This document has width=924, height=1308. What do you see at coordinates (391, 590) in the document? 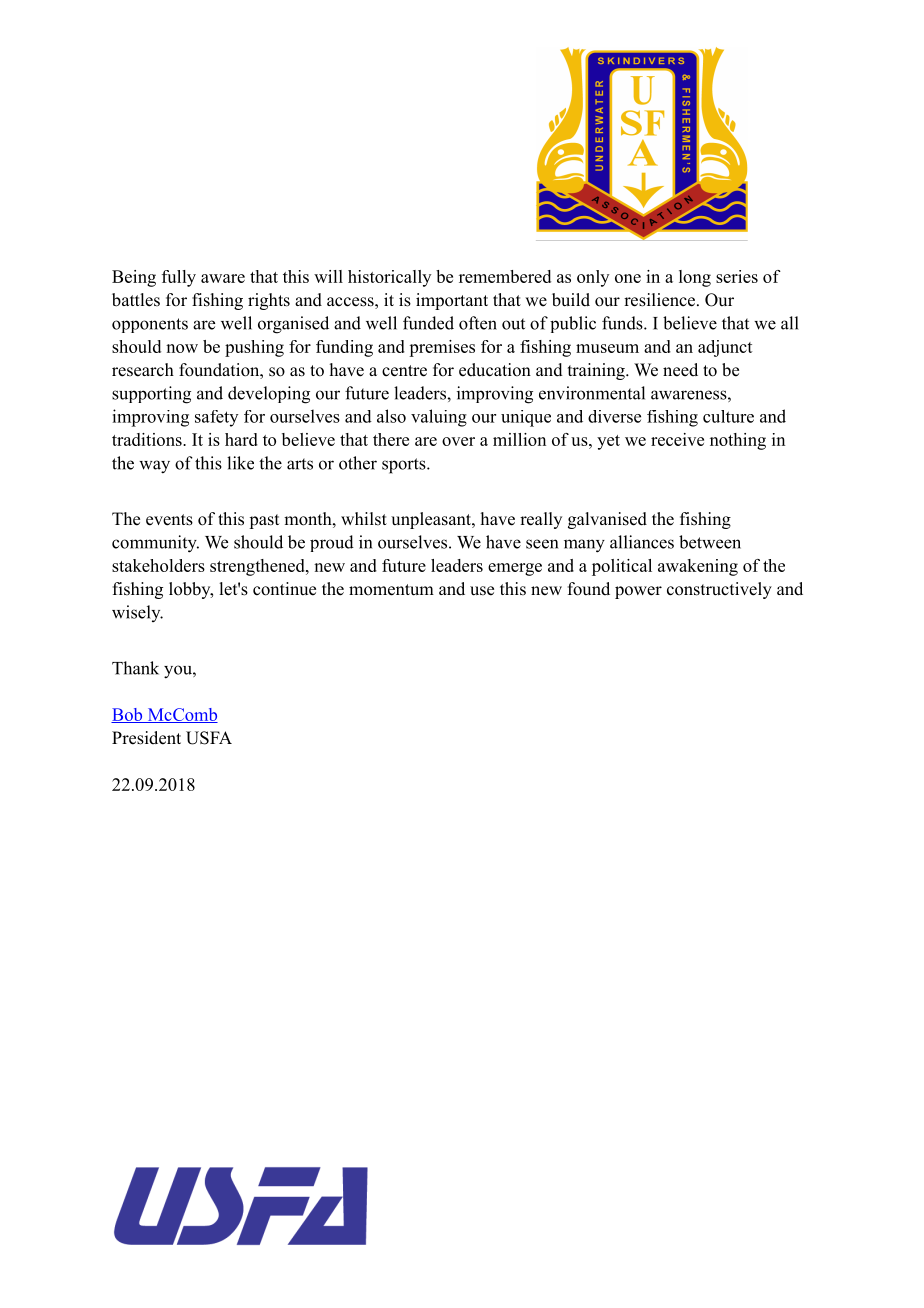
I see `momentum` at bounding box center [391, 590].
